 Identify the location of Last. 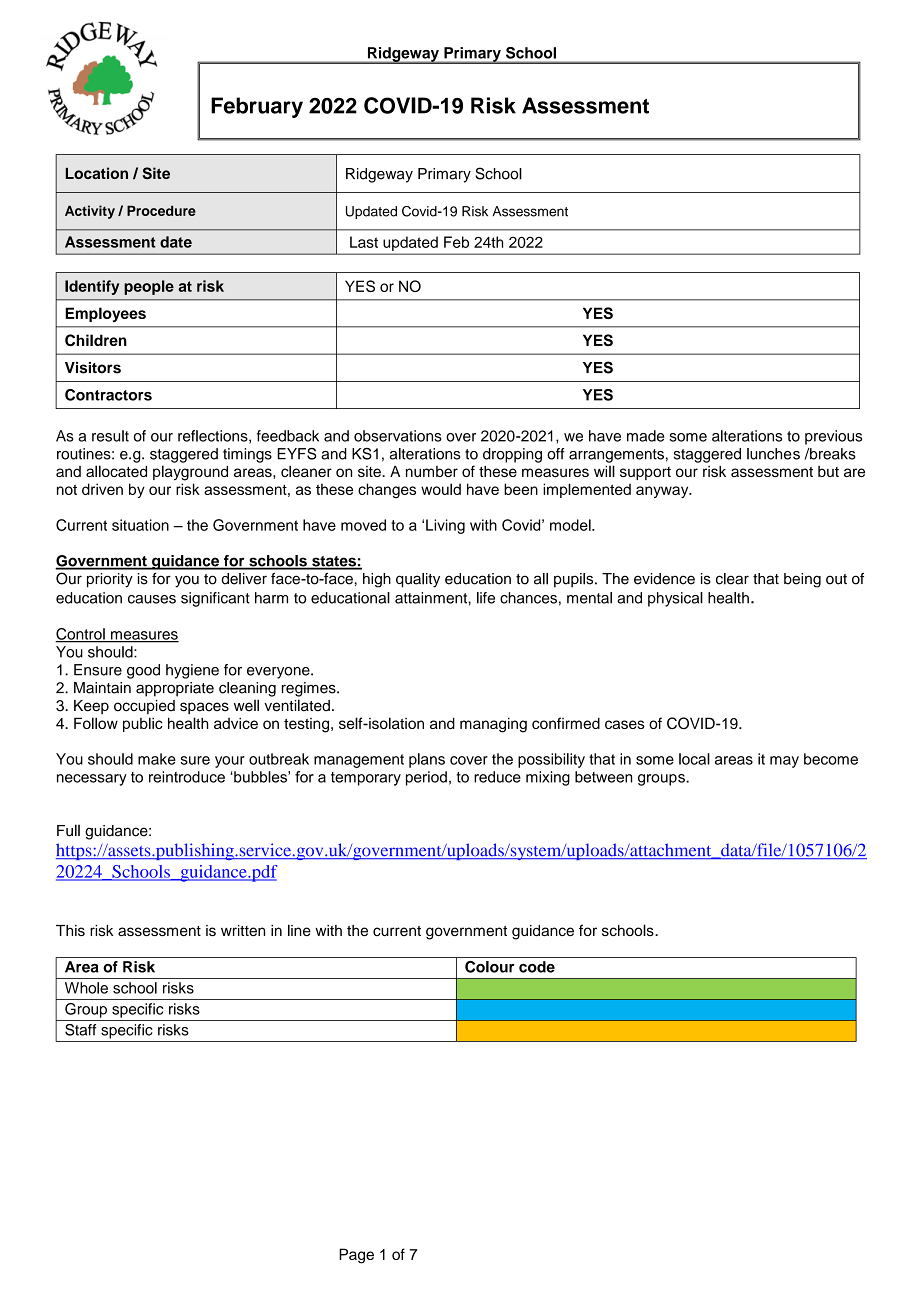
(364, 242).
